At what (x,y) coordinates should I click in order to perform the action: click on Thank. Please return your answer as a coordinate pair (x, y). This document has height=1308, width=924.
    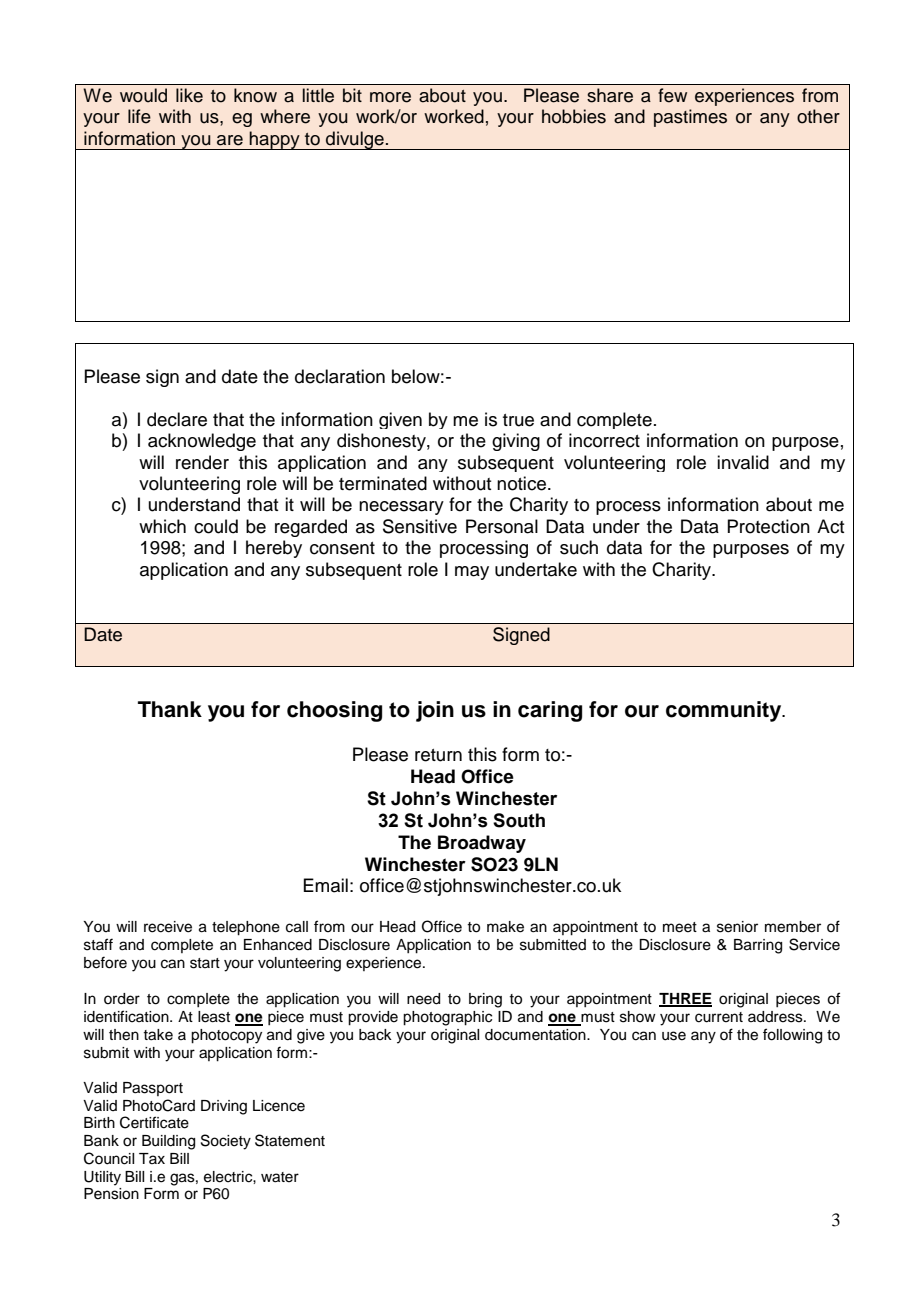
    Looking at the image, I should click on (170, 709).
